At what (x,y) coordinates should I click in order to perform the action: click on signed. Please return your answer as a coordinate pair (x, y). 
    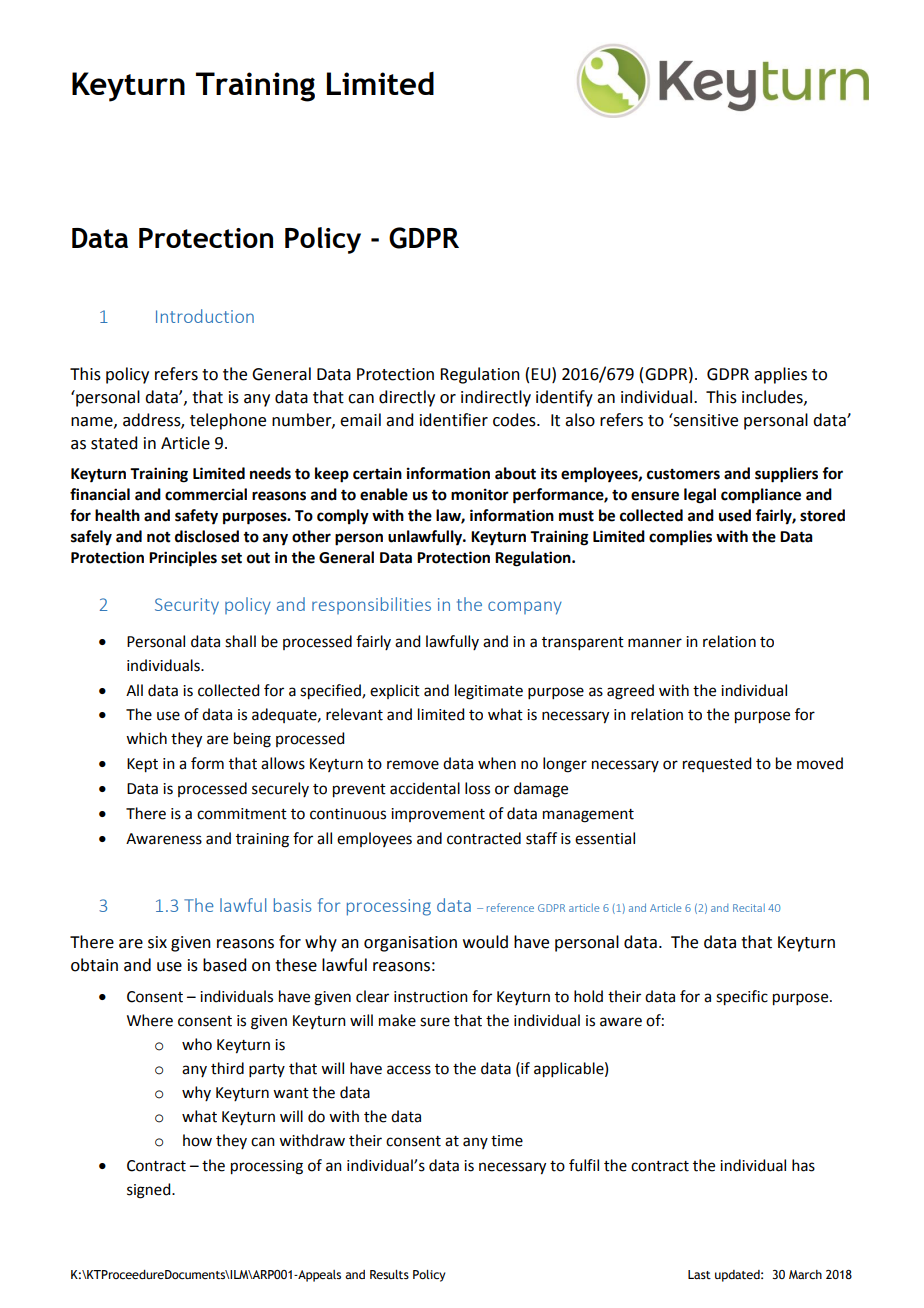
    Looking at the image, I should click on (150, 1191).
